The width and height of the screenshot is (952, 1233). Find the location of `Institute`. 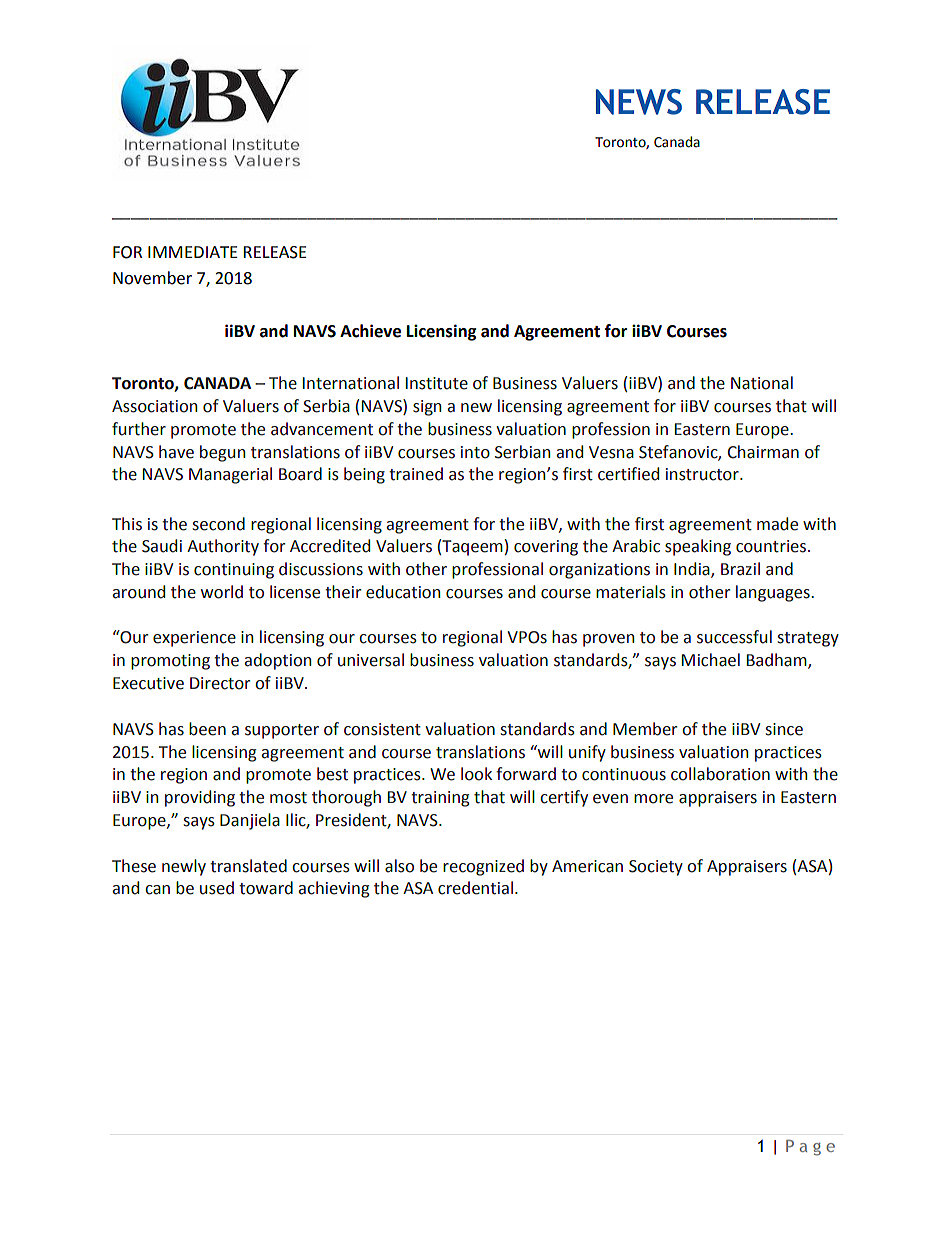

Institute is located at coordinates (437, 383).
